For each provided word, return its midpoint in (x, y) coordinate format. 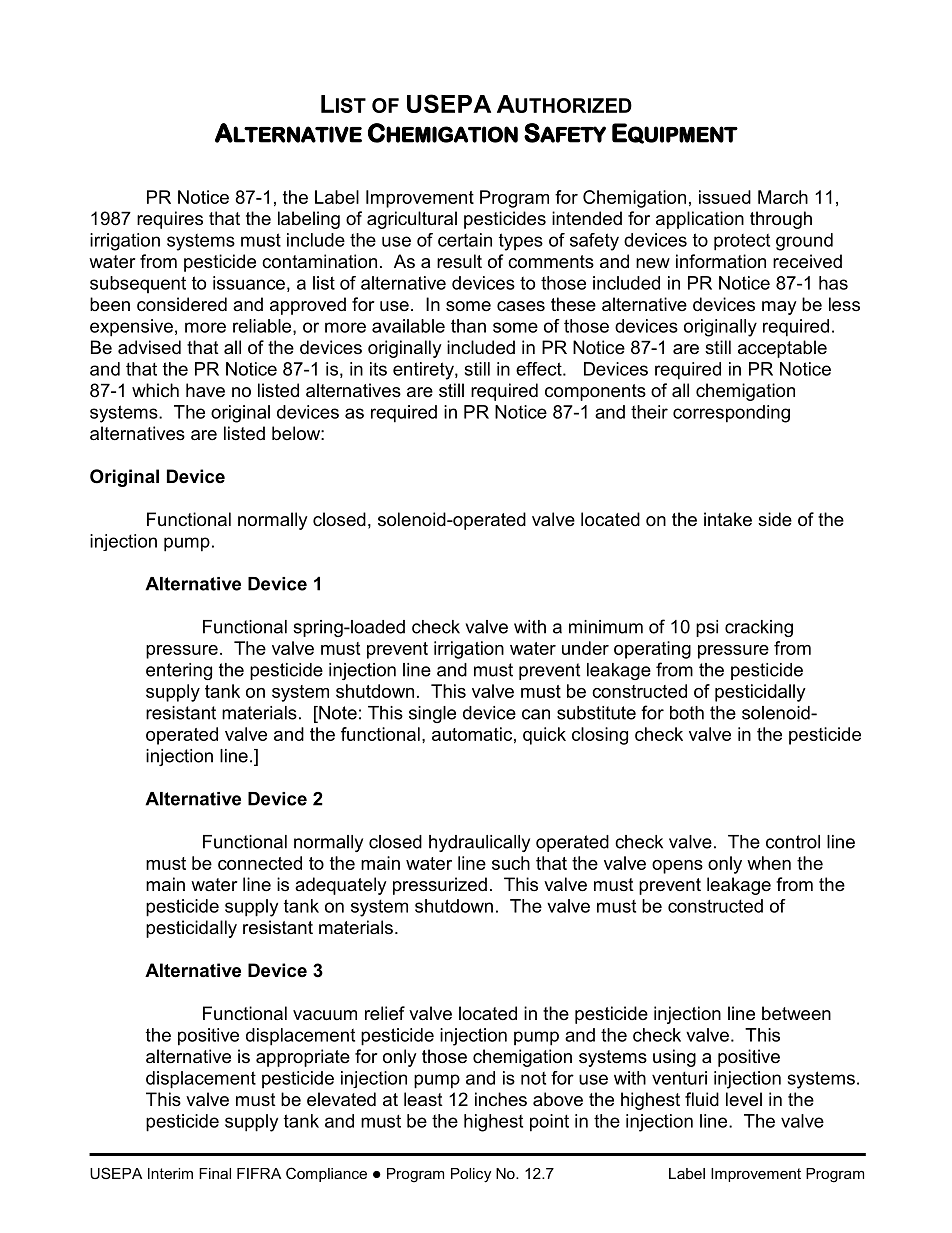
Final (215, 1173)
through (781, 220)
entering (179, 671)
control (793, 842)
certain (465, 240)
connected (260, 863)
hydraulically (479, 843)
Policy (471, 1175)
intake (728, 519)
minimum (606, 627)
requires (170, 220)
